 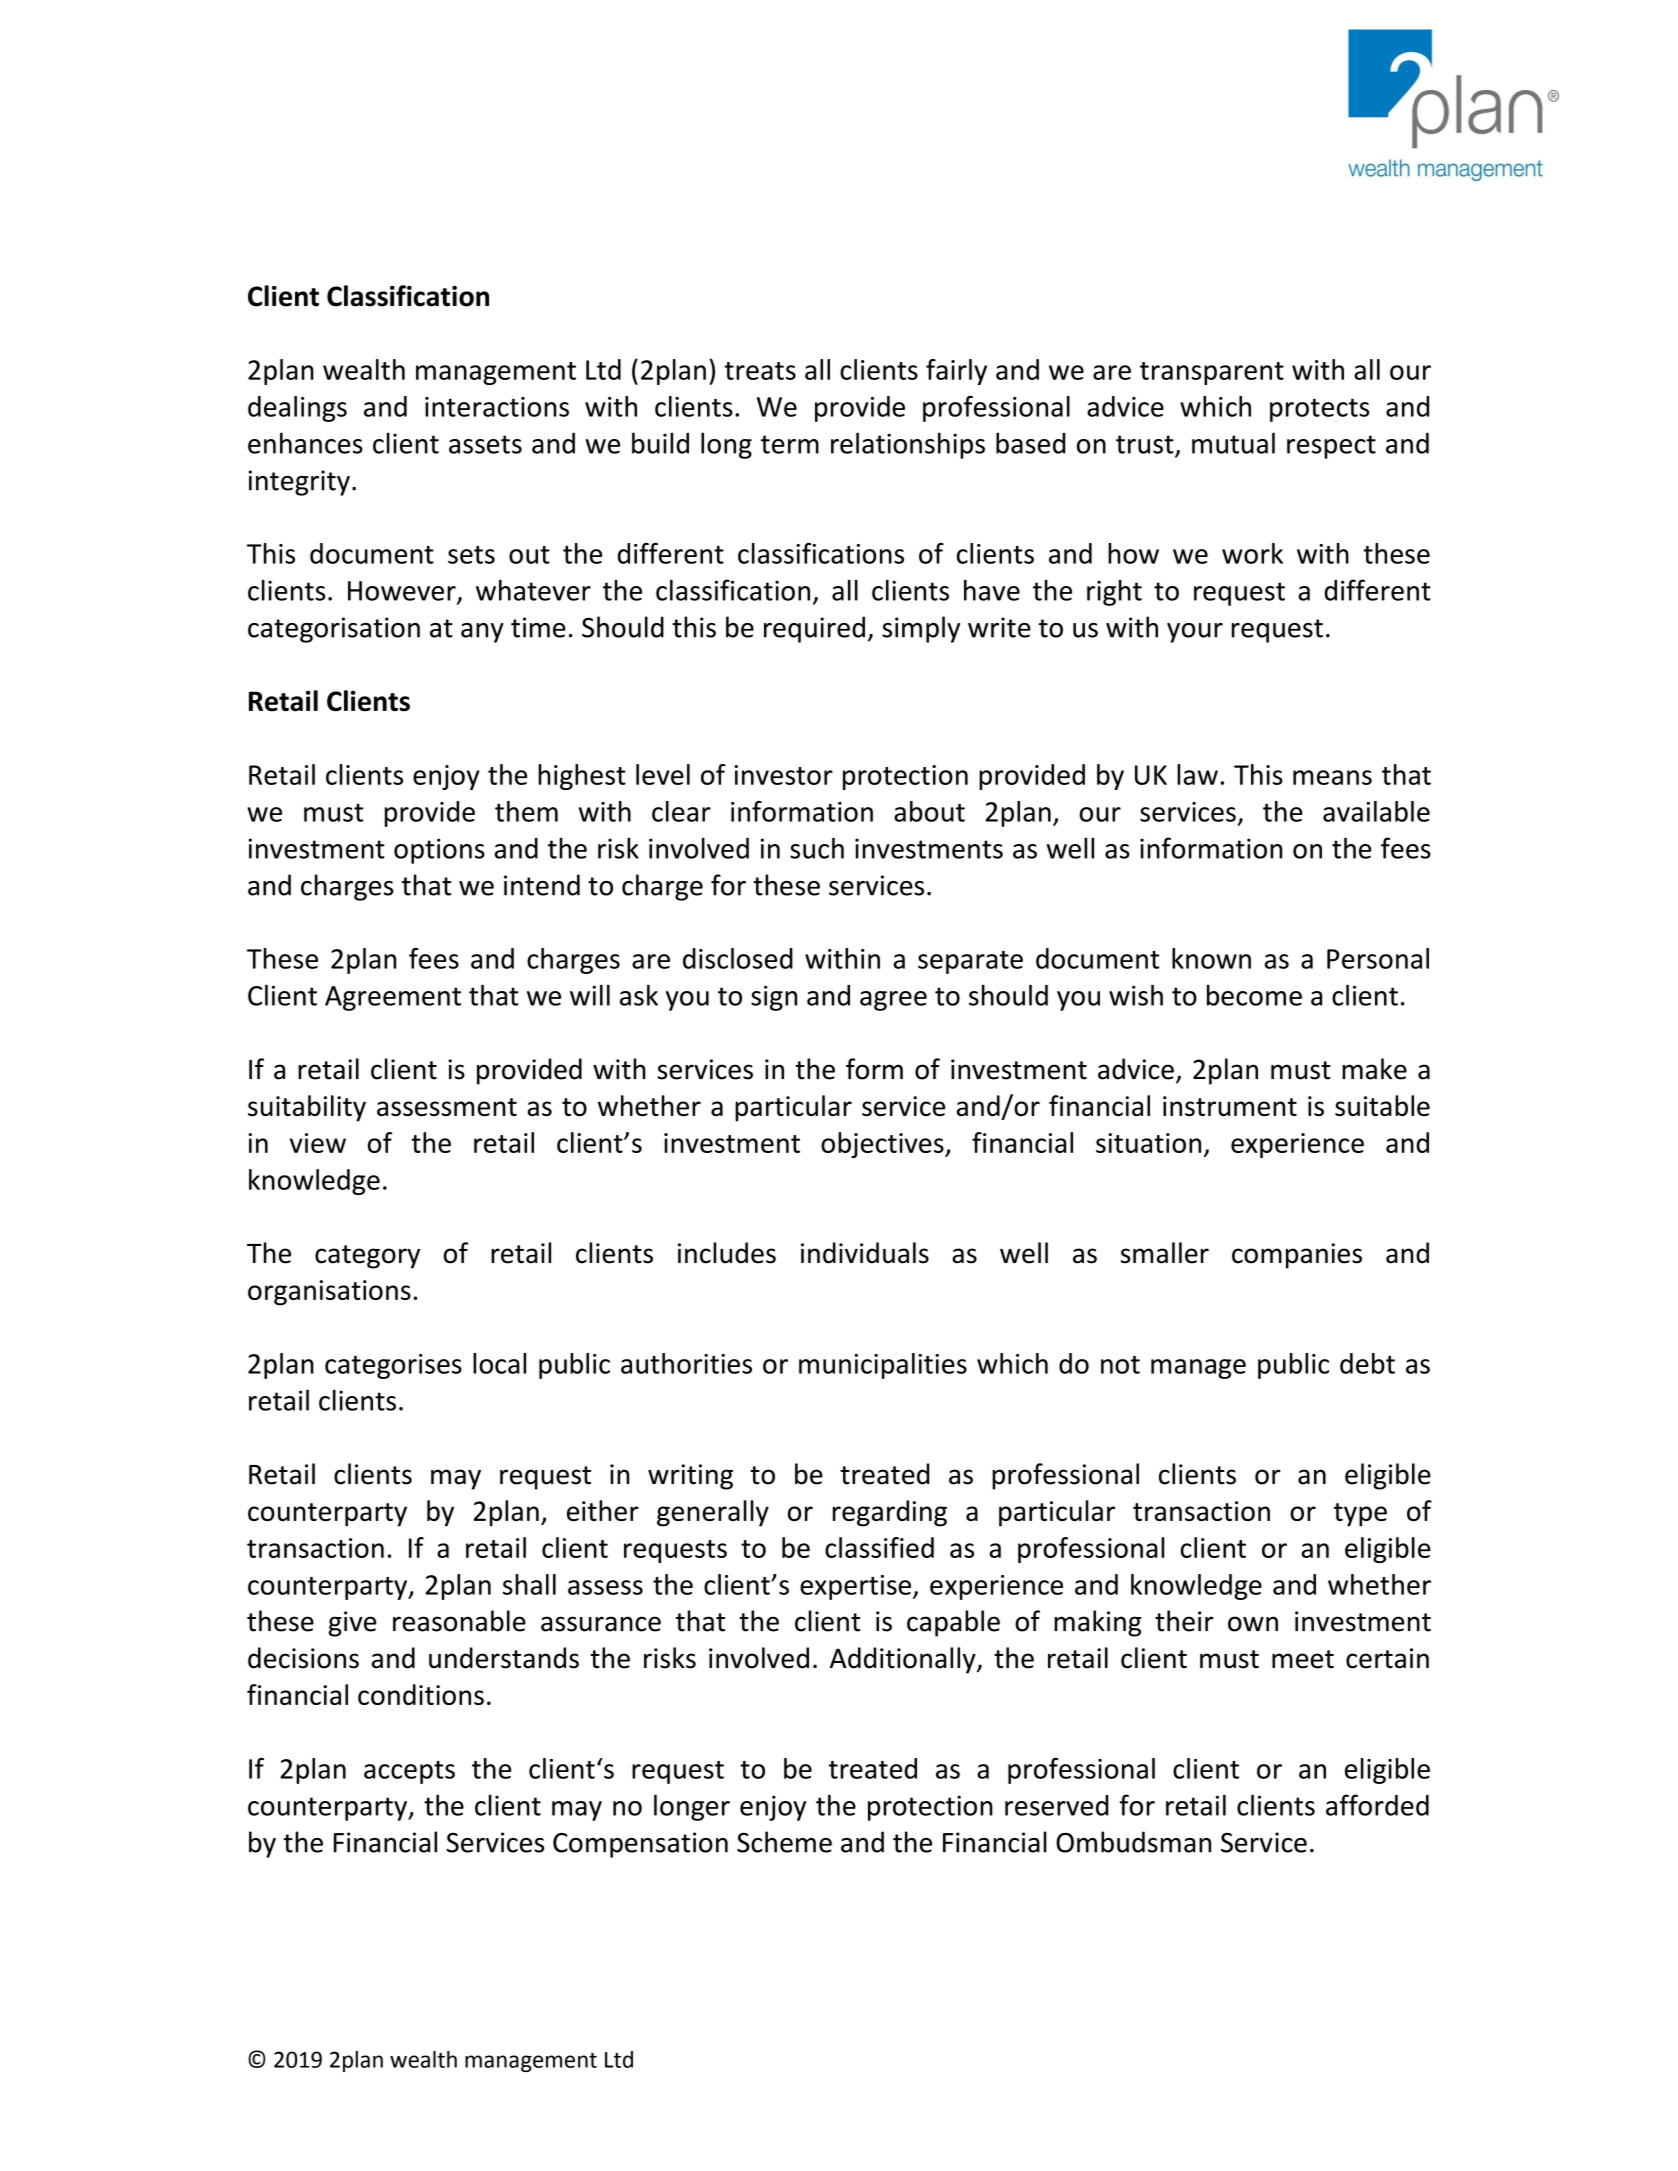 What do you see at coordinates (817, 848) in the document?
I see `such` at bounding box center [817, 848].
